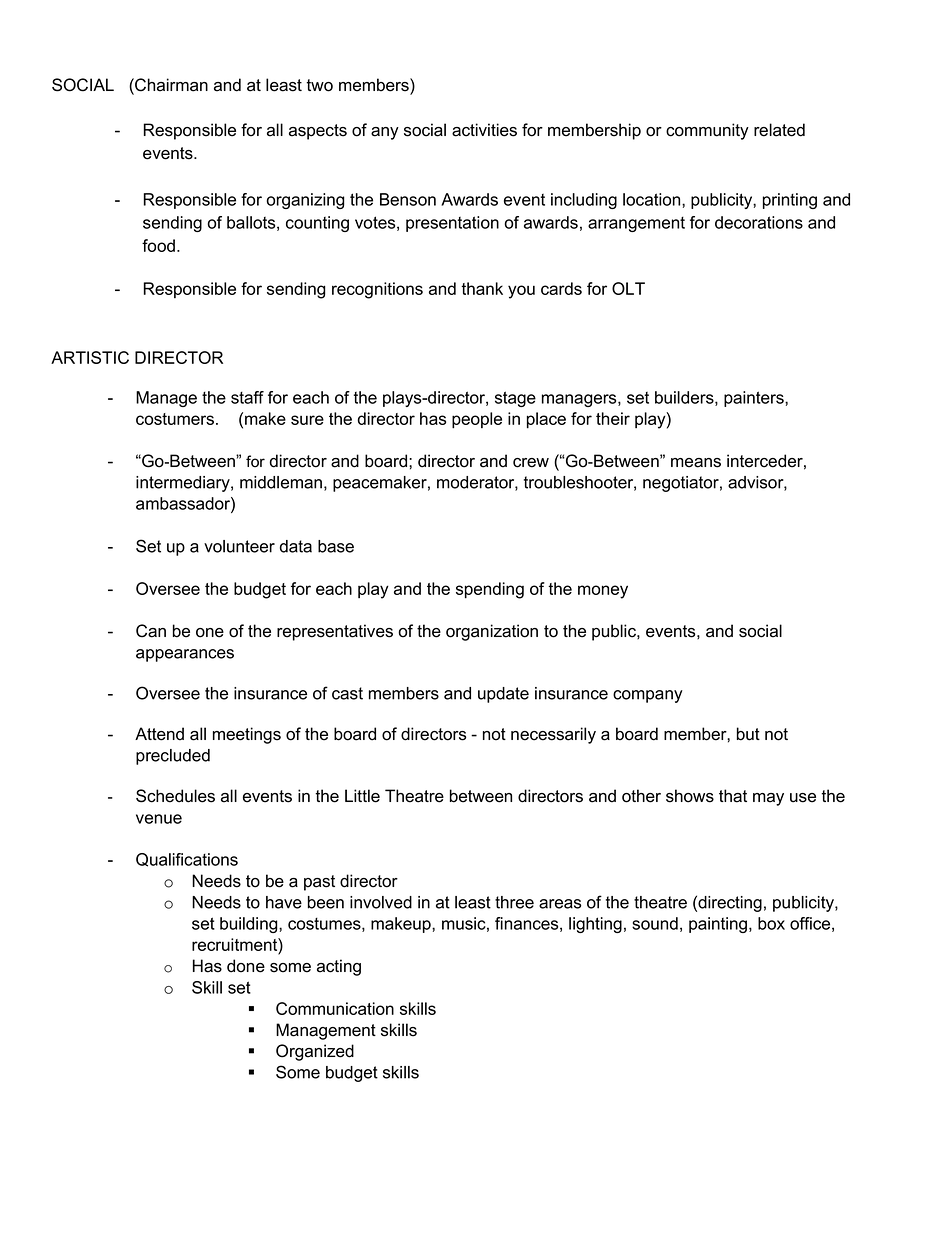 The height and width of the screenshot is (1233, 952). I want to click on Little, so click(362, 796).
